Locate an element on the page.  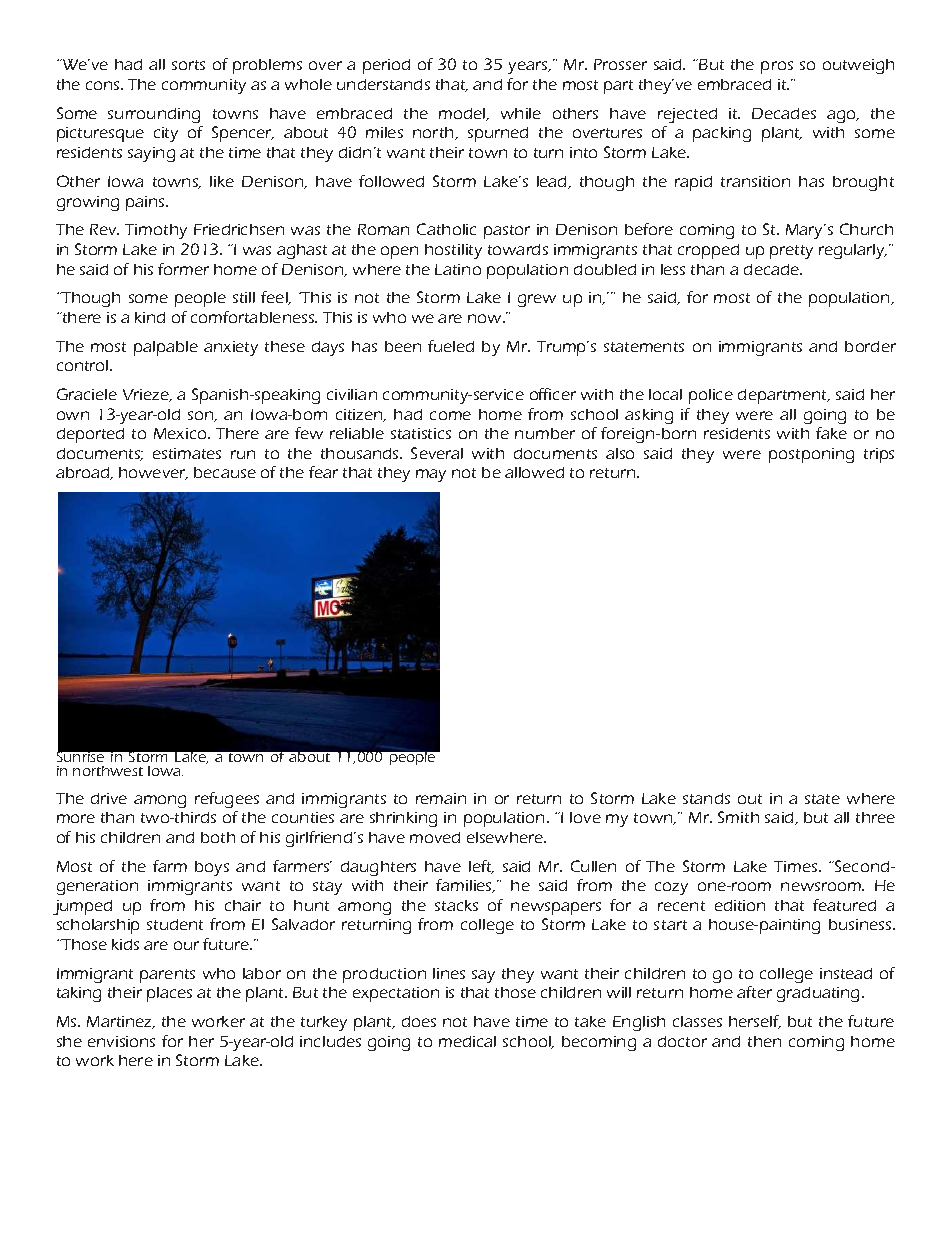
police is located at coordinates (711, 396).
